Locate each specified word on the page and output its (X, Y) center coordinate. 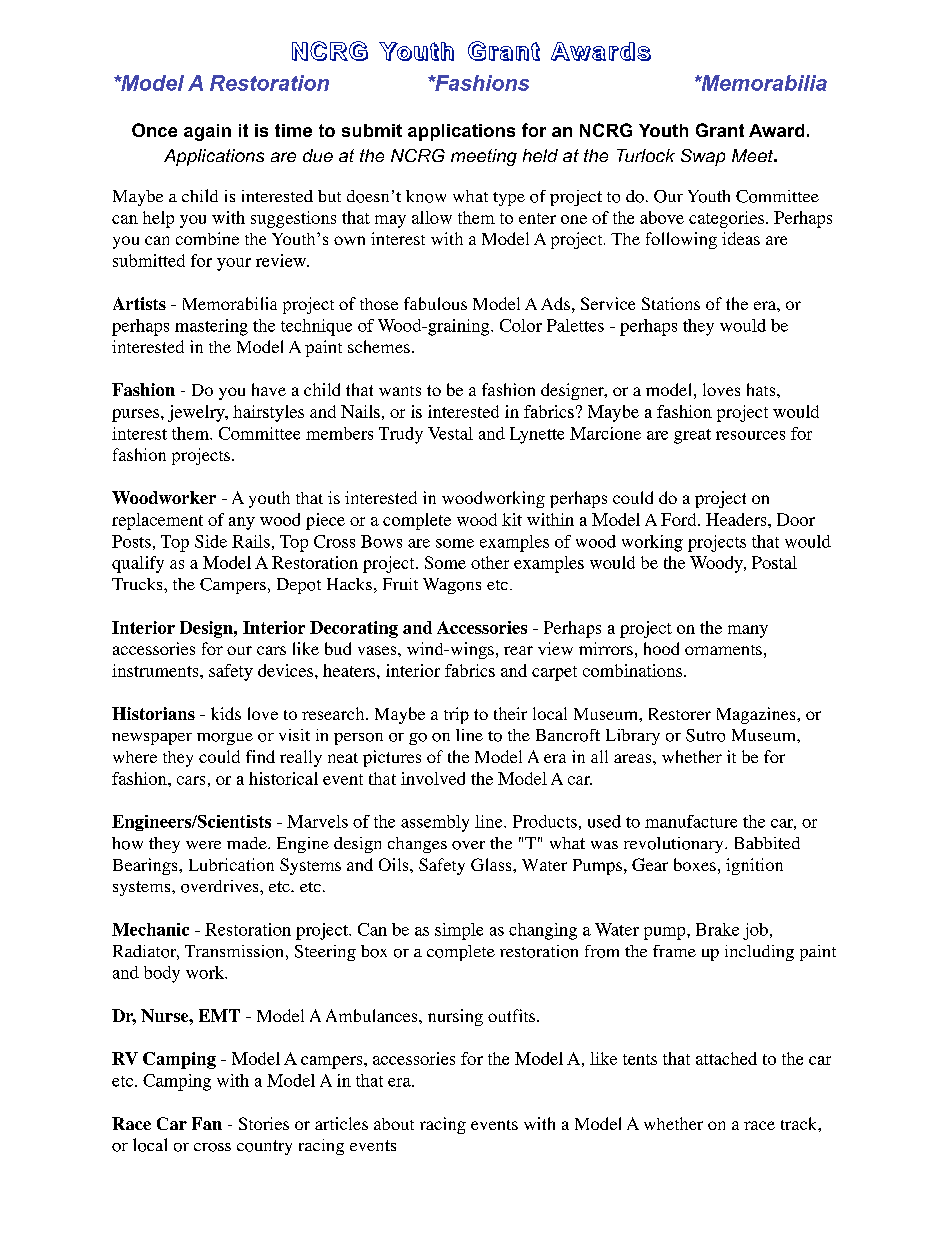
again (207, 132)
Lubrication (231, 864)
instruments (156, 670)
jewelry (197, 413)
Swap (703, 157)
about (394, 1124)
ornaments (723, 650)
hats (762, 389)
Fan (207, 1123)
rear (518, 650)
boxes (695, 864)
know (426, 196)
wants (400, 391)
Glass (492, 864)
